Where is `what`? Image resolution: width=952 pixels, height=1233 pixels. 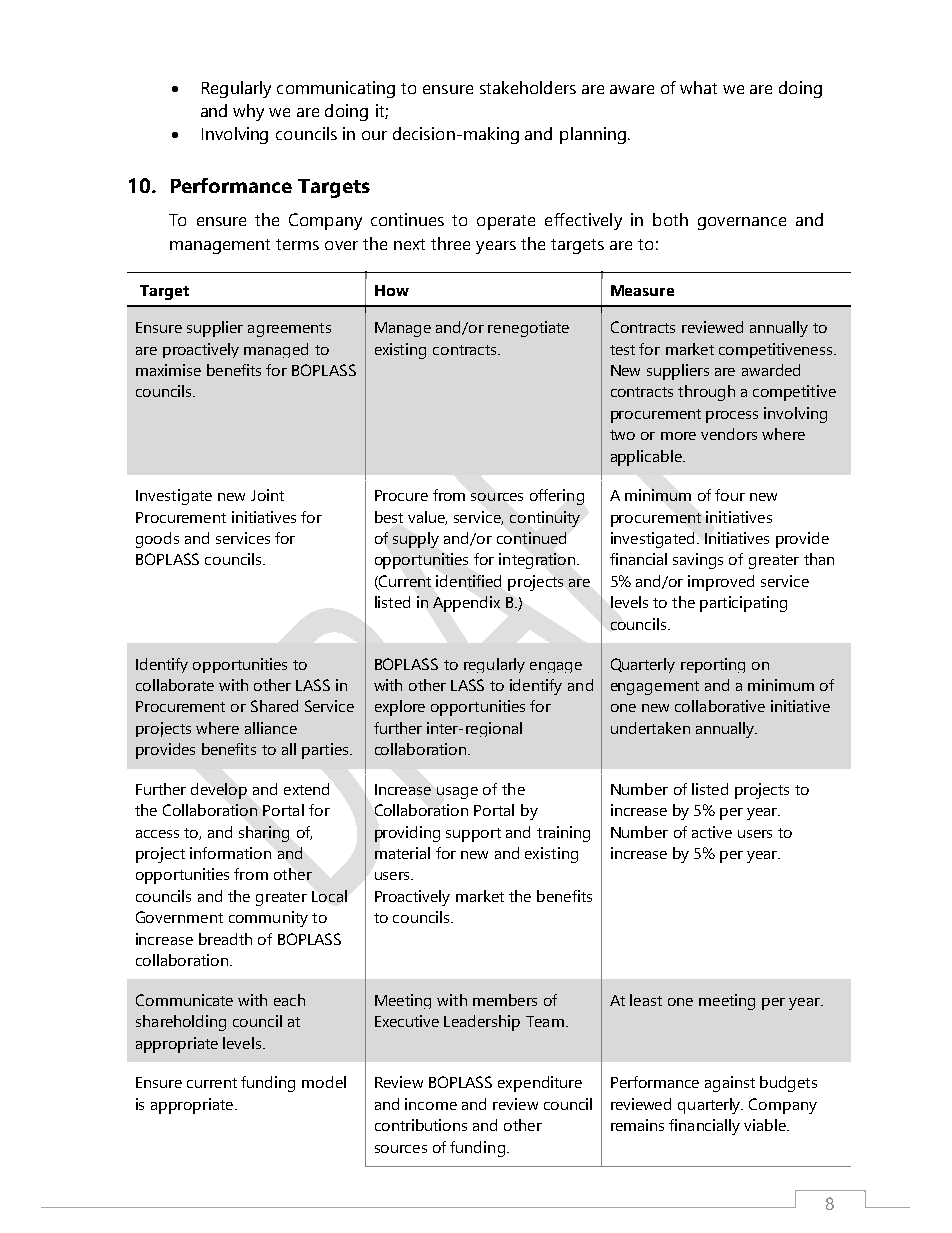
what is located at coordinates (698, 87).
